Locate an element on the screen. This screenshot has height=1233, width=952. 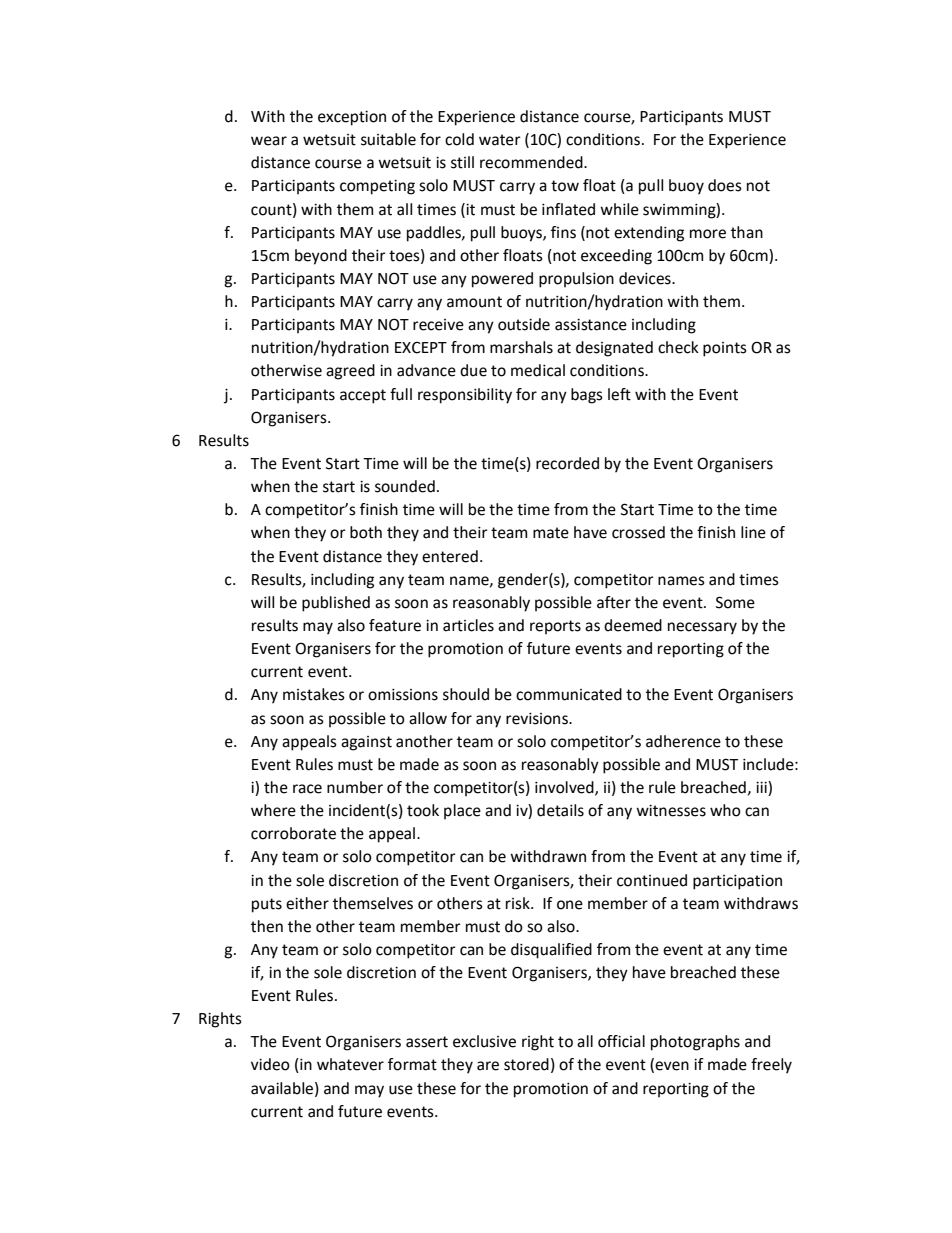
competing is located at coordinates (377, 187).
